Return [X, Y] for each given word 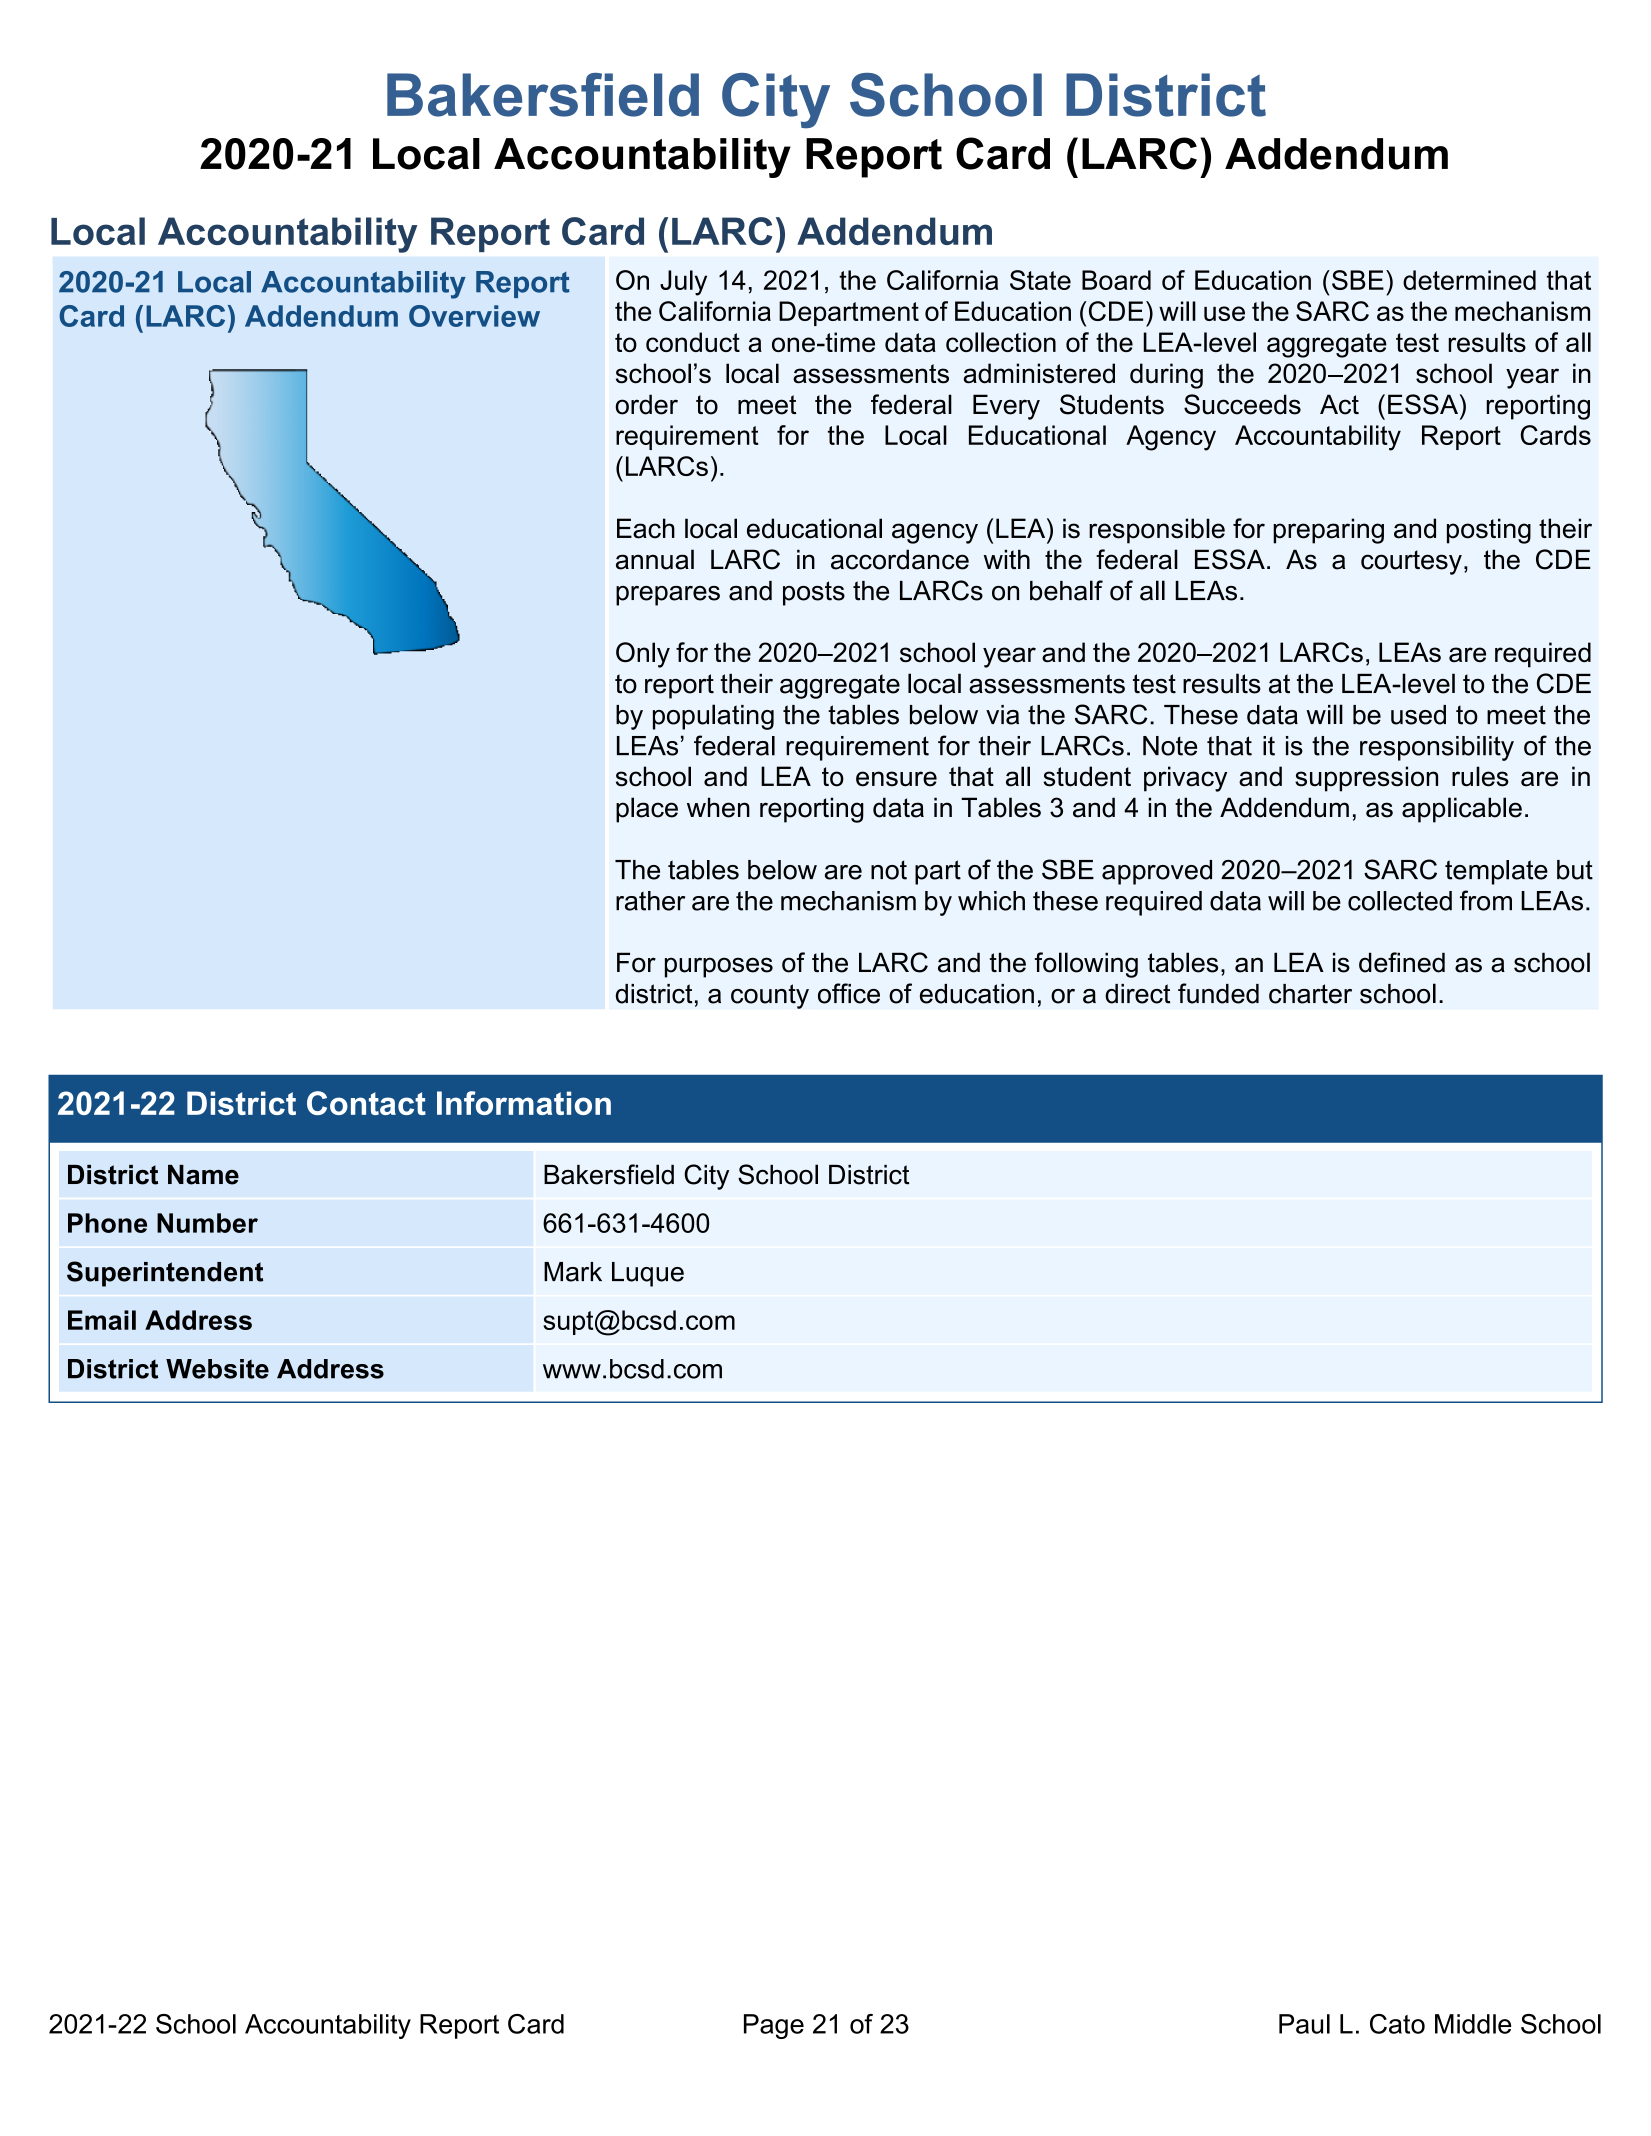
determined [1469, 280]
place [647, 810]
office [849, 993]
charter [1310, 994]
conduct [693, 342]
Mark [573, 1272]
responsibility [1437, 748]
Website [217, 1369]
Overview [474, 316]
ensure [896, 779]
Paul [1304, 2024]
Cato [1397, 2024]
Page [774, 2026]
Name [203, 1175]
